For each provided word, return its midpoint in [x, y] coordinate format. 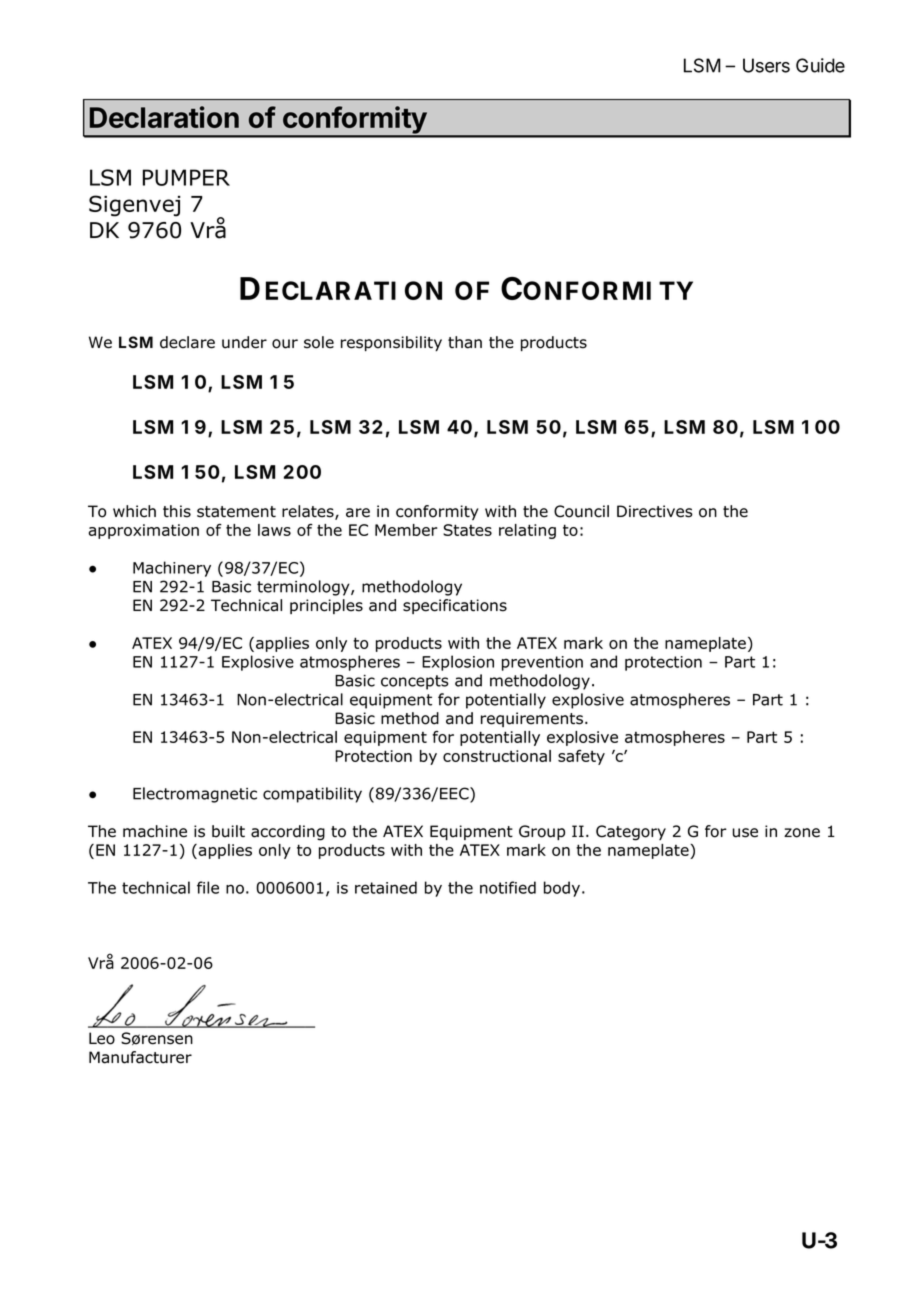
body [563, 889]
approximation [143, 531]
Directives [655, 511]
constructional [497, 756]
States [467, 530]
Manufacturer [140, 1057]
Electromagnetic [195, 795]
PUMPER [186, 177]
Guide [820, 65]
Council [581, 511]
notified [508, 887]
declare [187, 342]
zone [802, 833]
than [465, 342]
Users [766, 65]
